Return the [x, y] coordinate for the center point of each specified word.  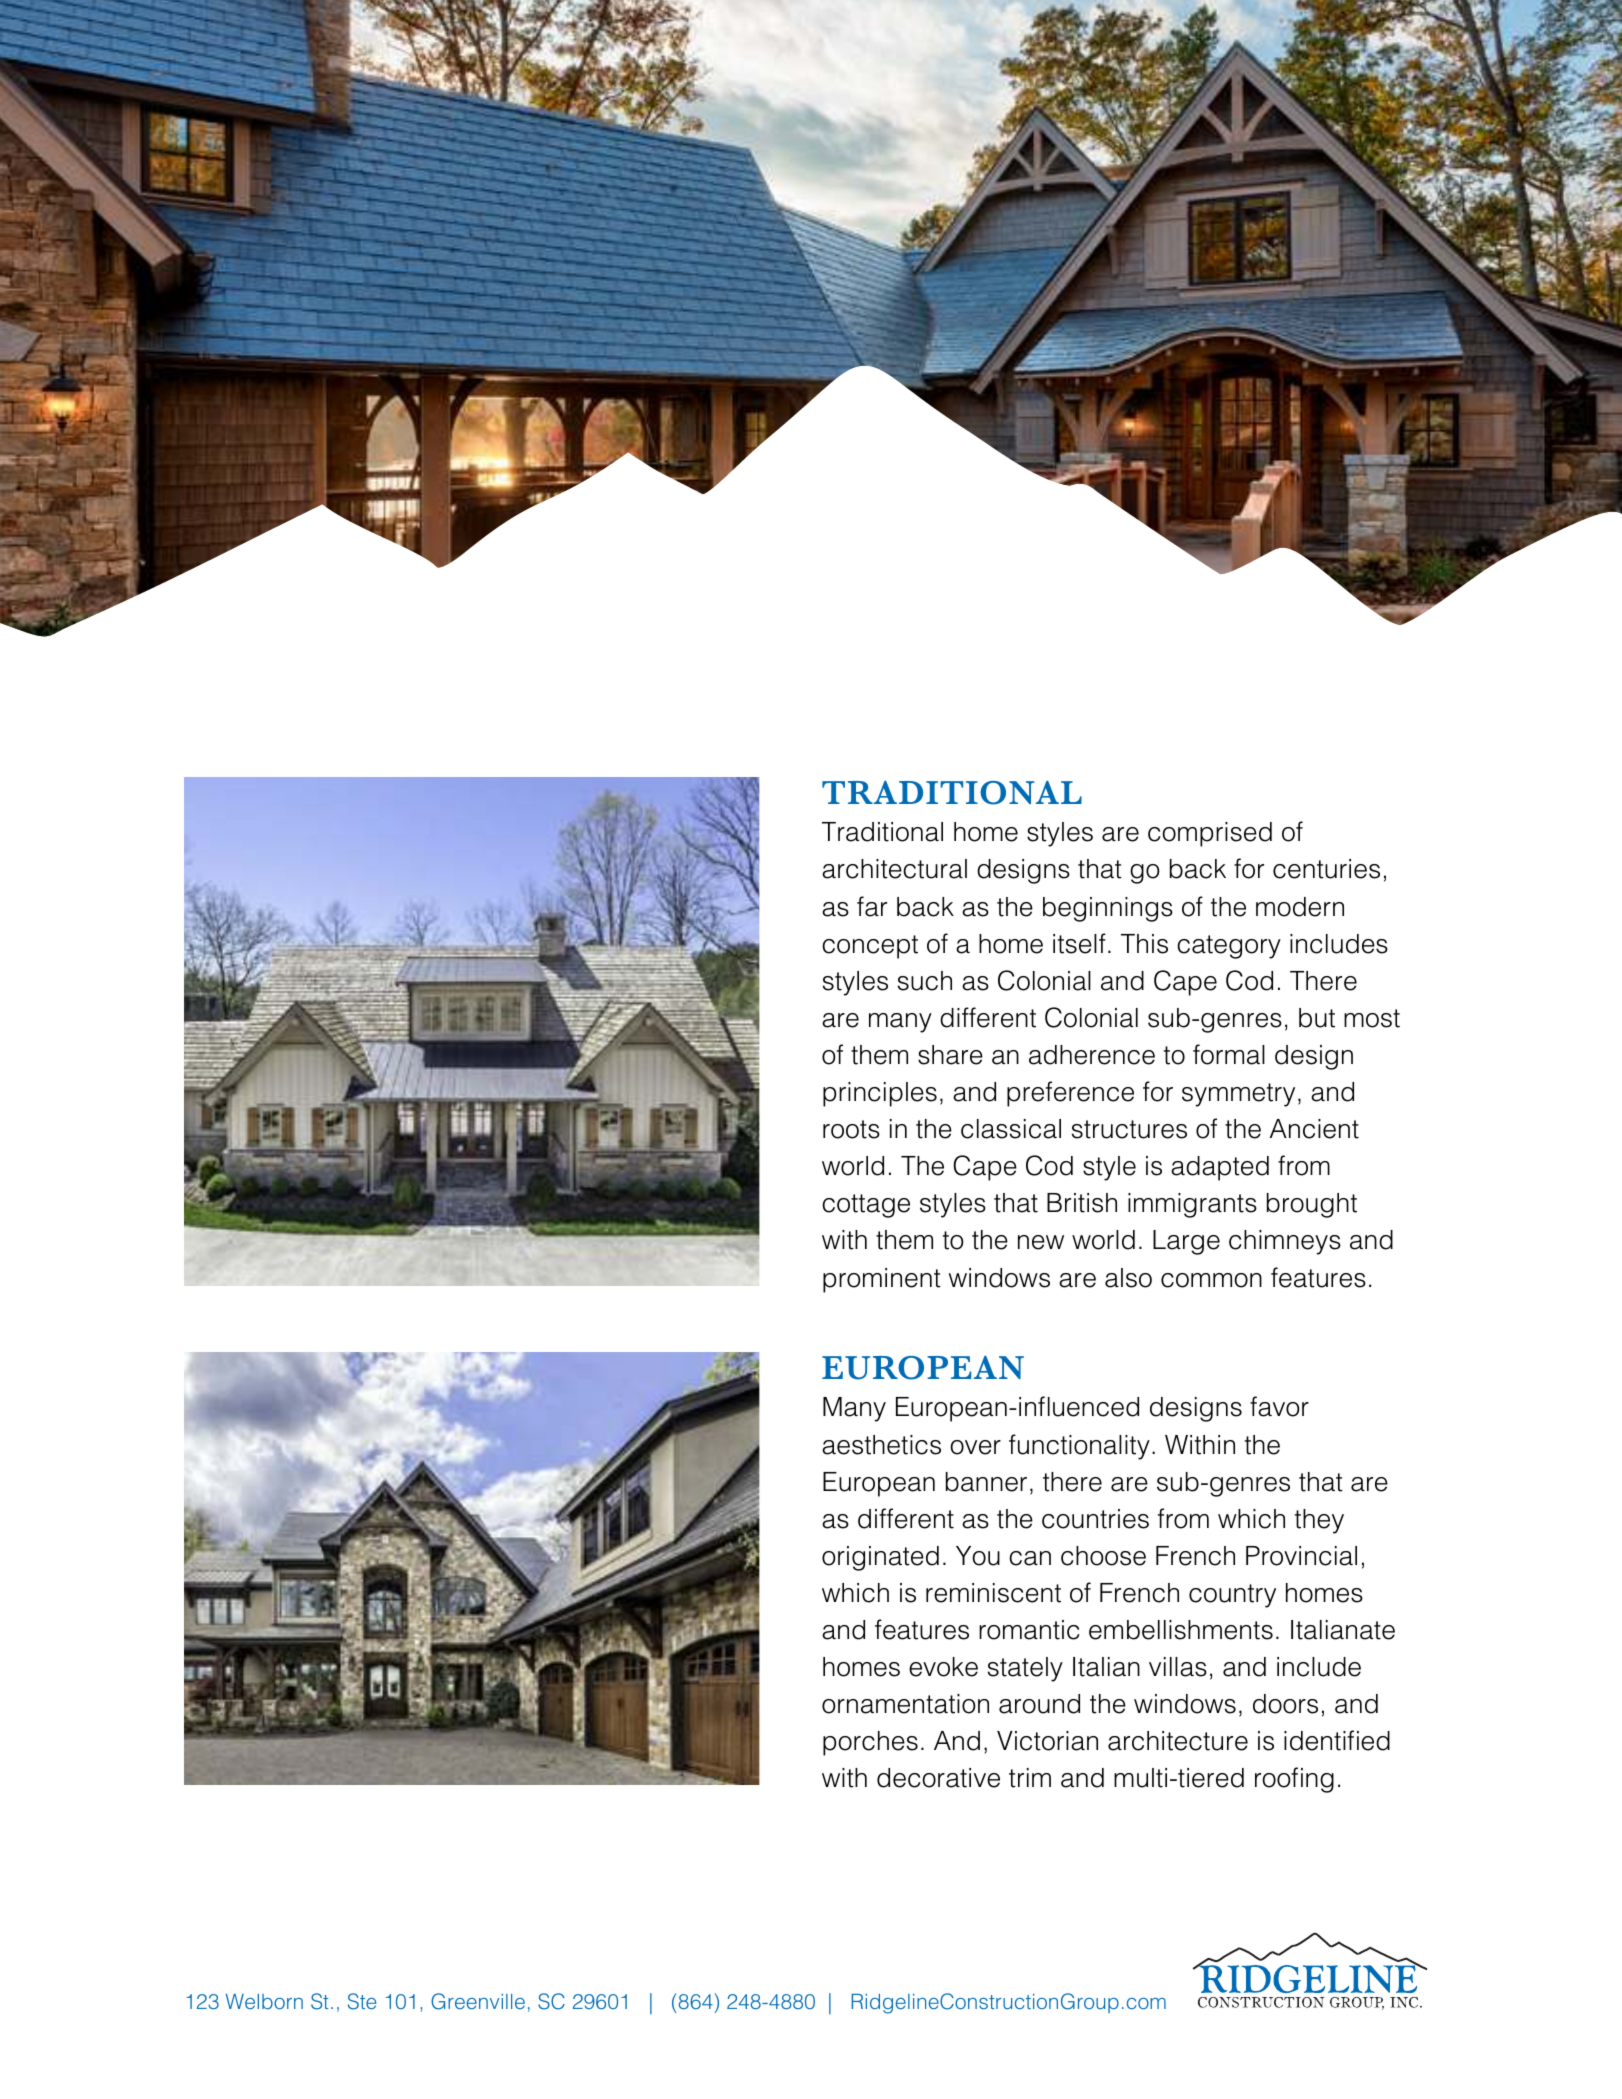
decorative [938, 1778]
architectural [894, 869]
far [872, 906]
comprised [1210, 834]
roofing [1294, 1780]
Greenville [478, 2001]
